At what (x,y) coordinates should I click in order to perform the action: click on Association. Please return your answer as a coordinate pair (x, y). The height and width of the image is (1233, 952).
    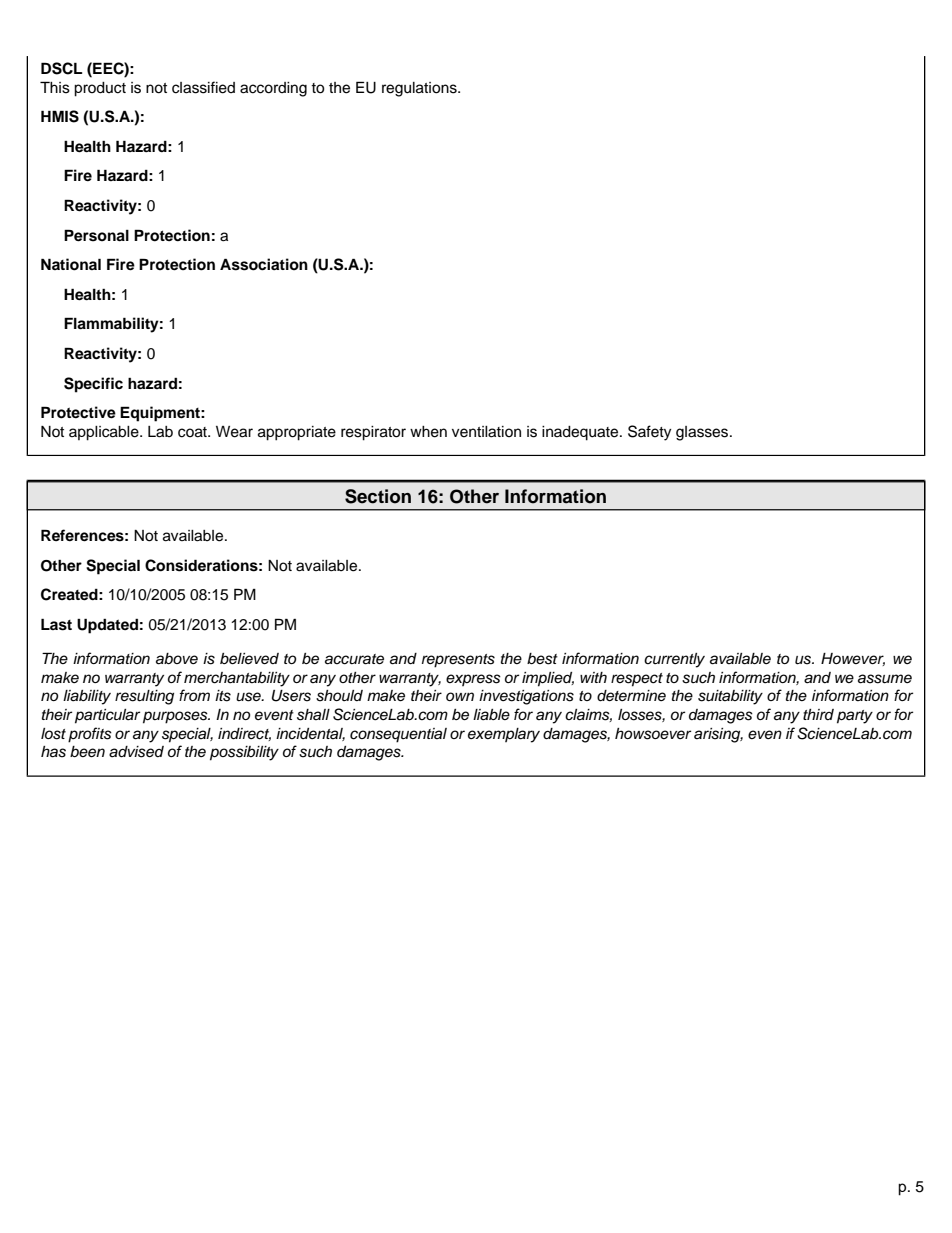
    Looking at the image, I should click on (264, 264).
